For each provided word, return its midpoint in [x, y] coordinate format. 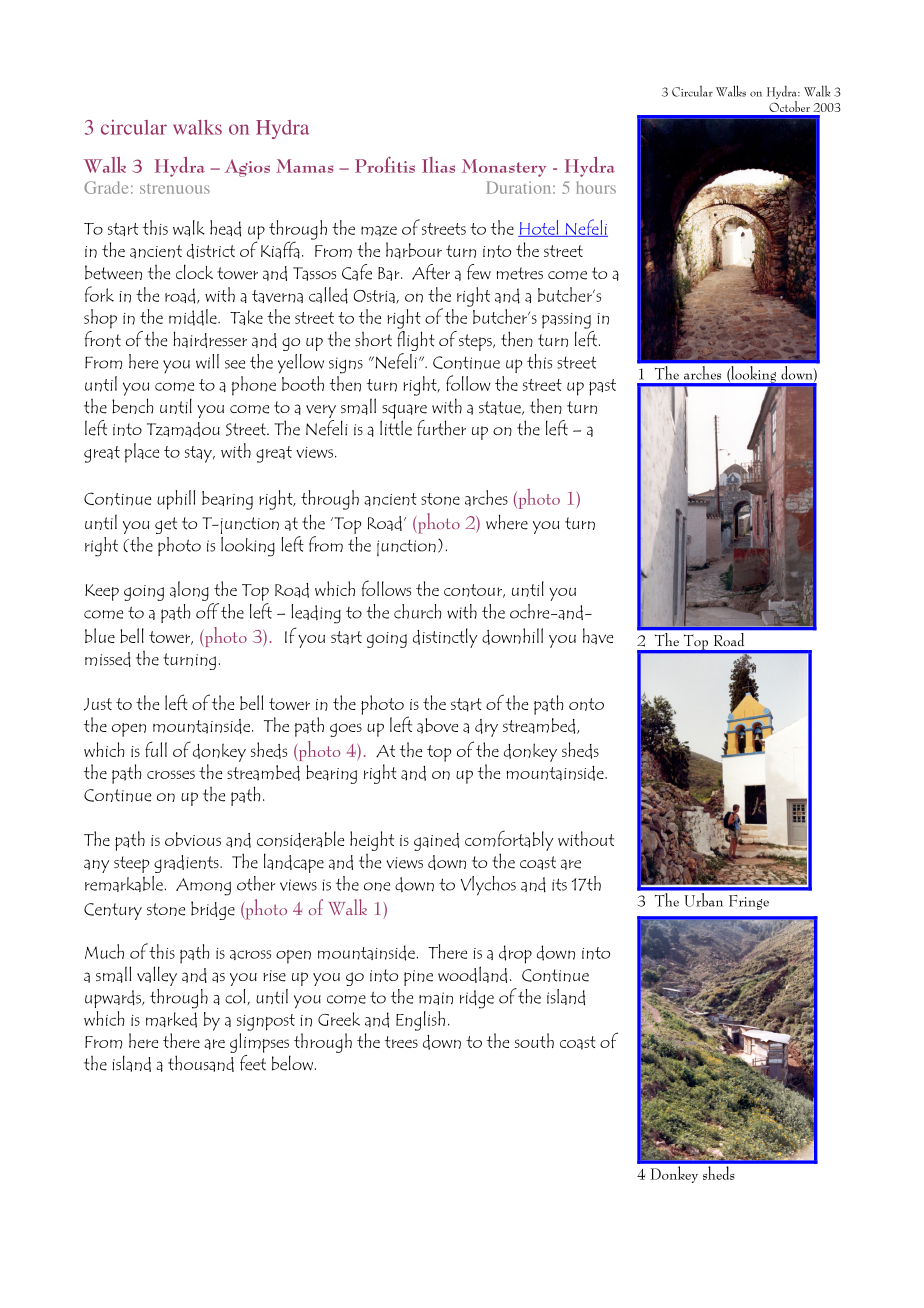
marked [171, 1020]
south [534, 1040]
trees [401, 1042]
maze [379, 231]
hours [596, 187]
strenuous [175, 189]
